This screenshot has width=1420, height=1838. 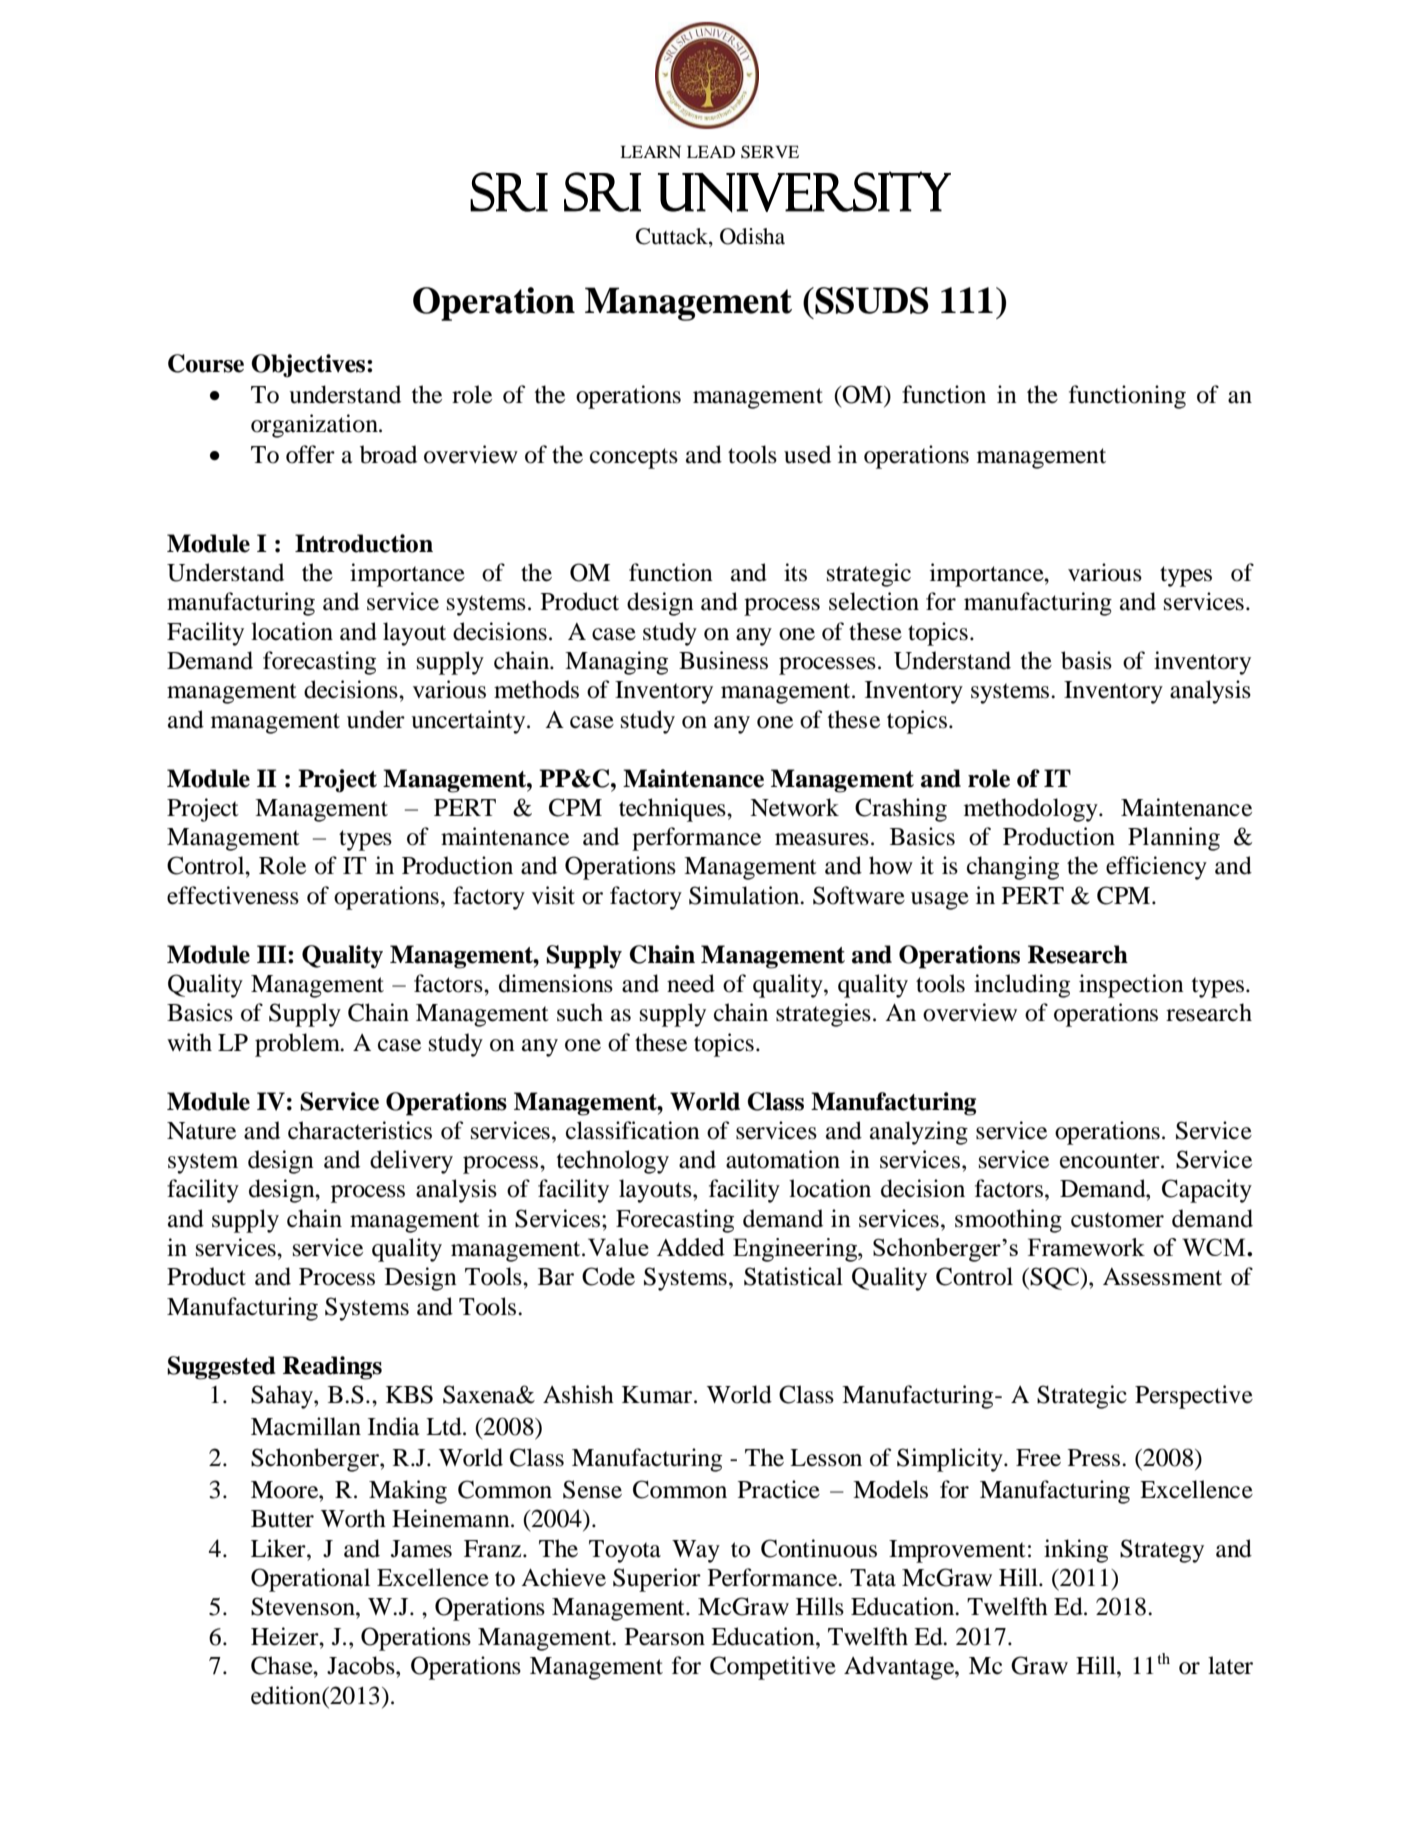 What do you see at coordinates (309, 365) in the screenshot?
I see `Objectives` at bounding box center [309, 365].
